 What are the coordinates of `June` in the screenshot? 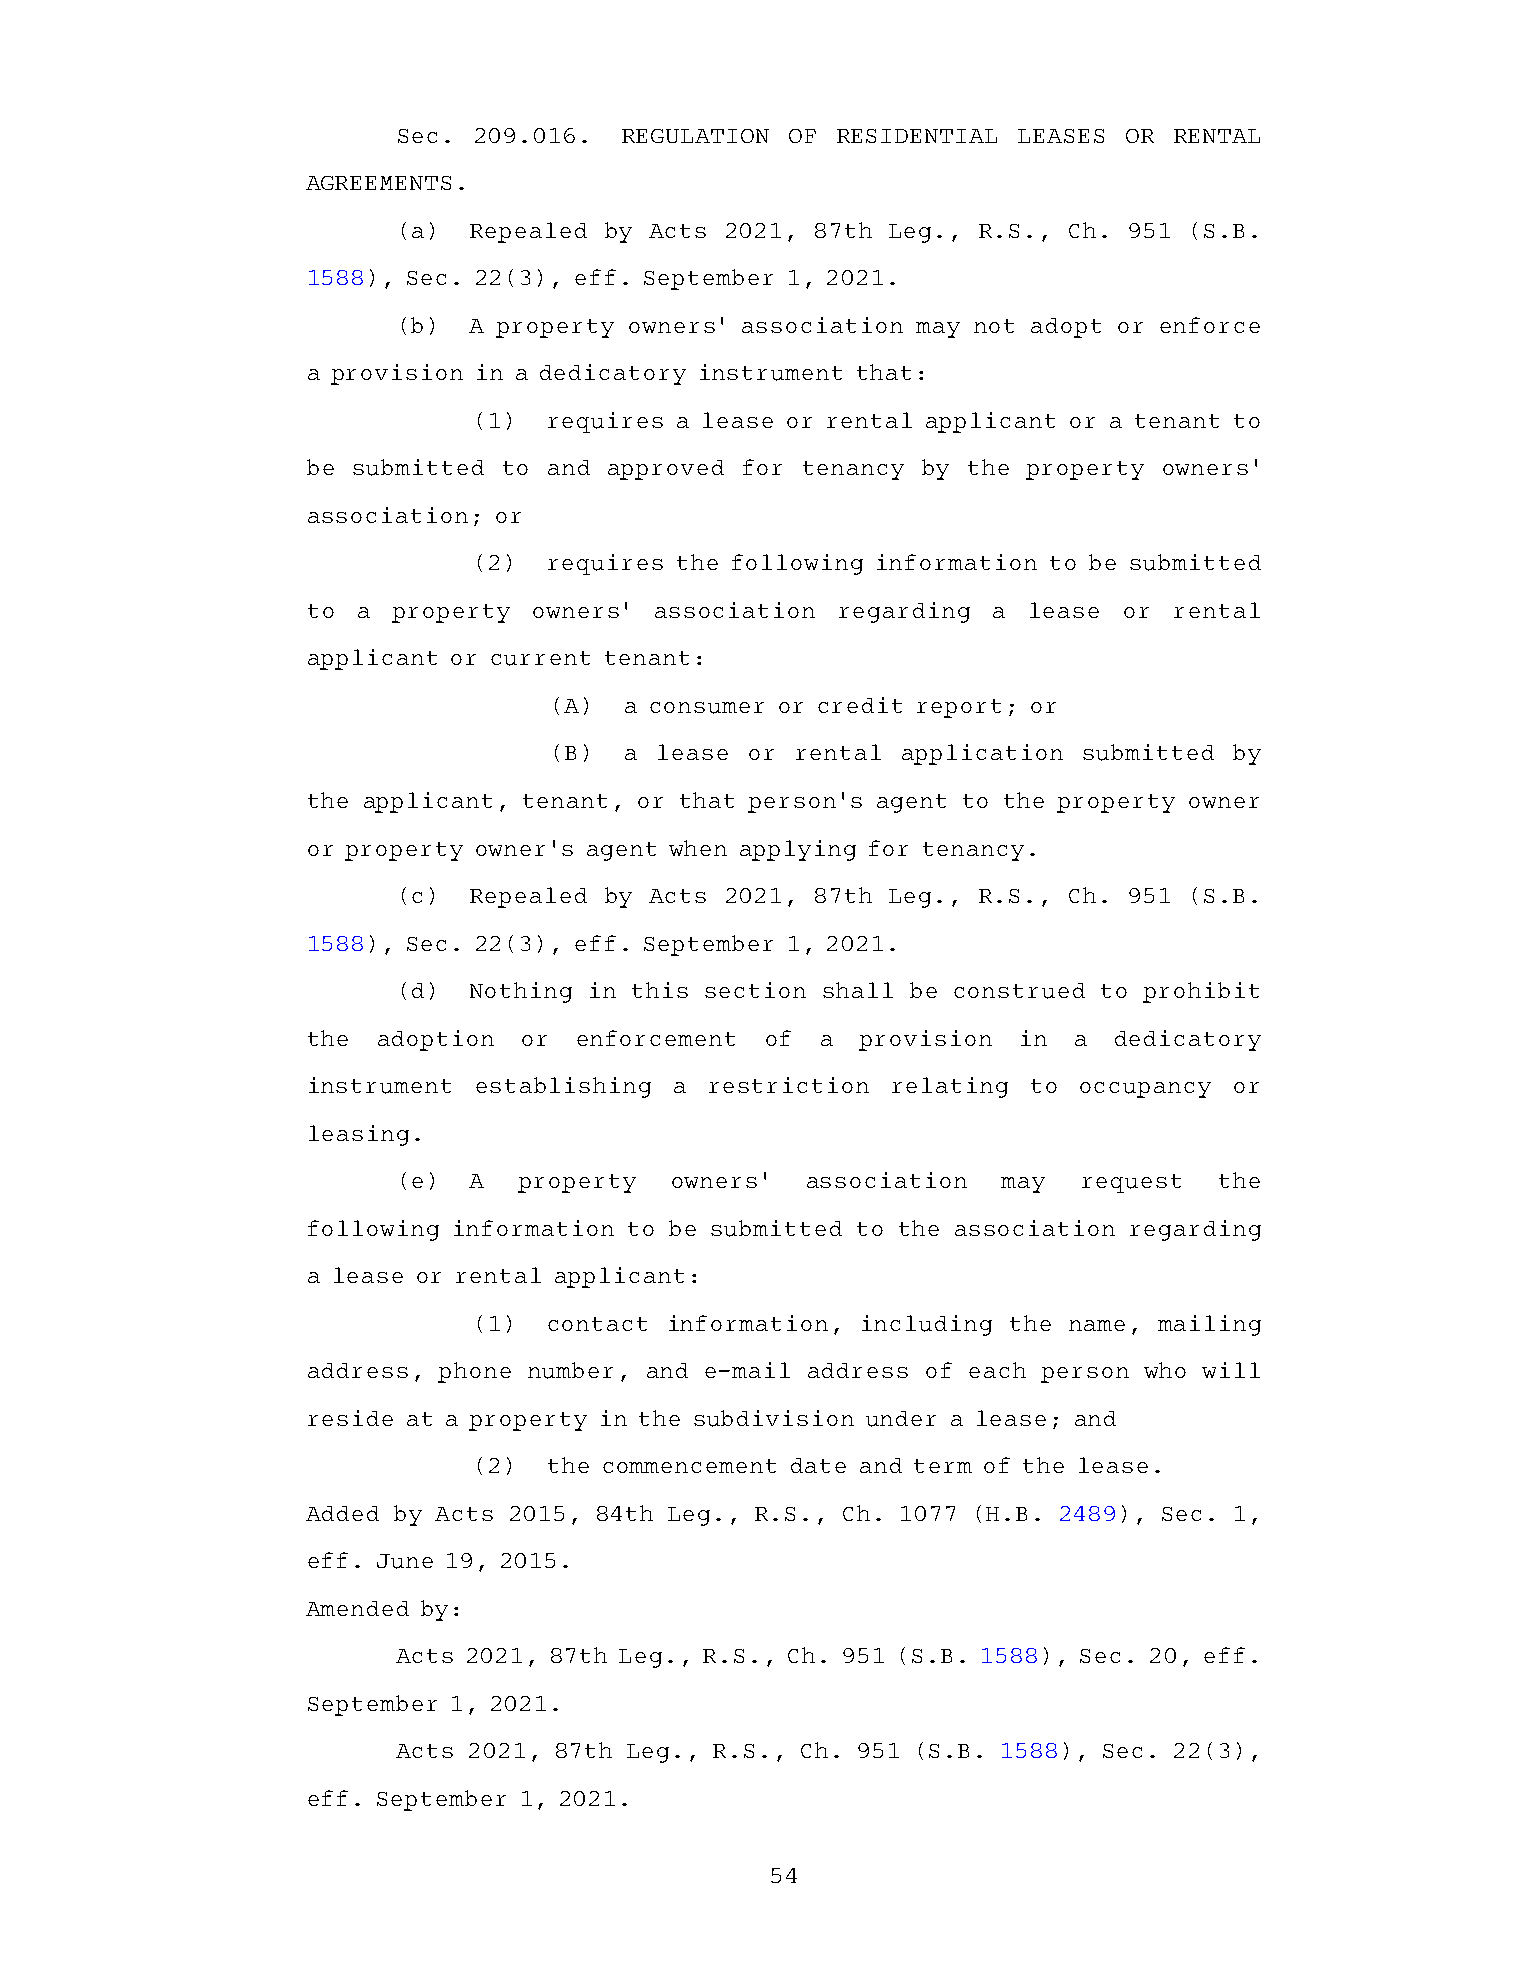 It's located at (405, 1561).
